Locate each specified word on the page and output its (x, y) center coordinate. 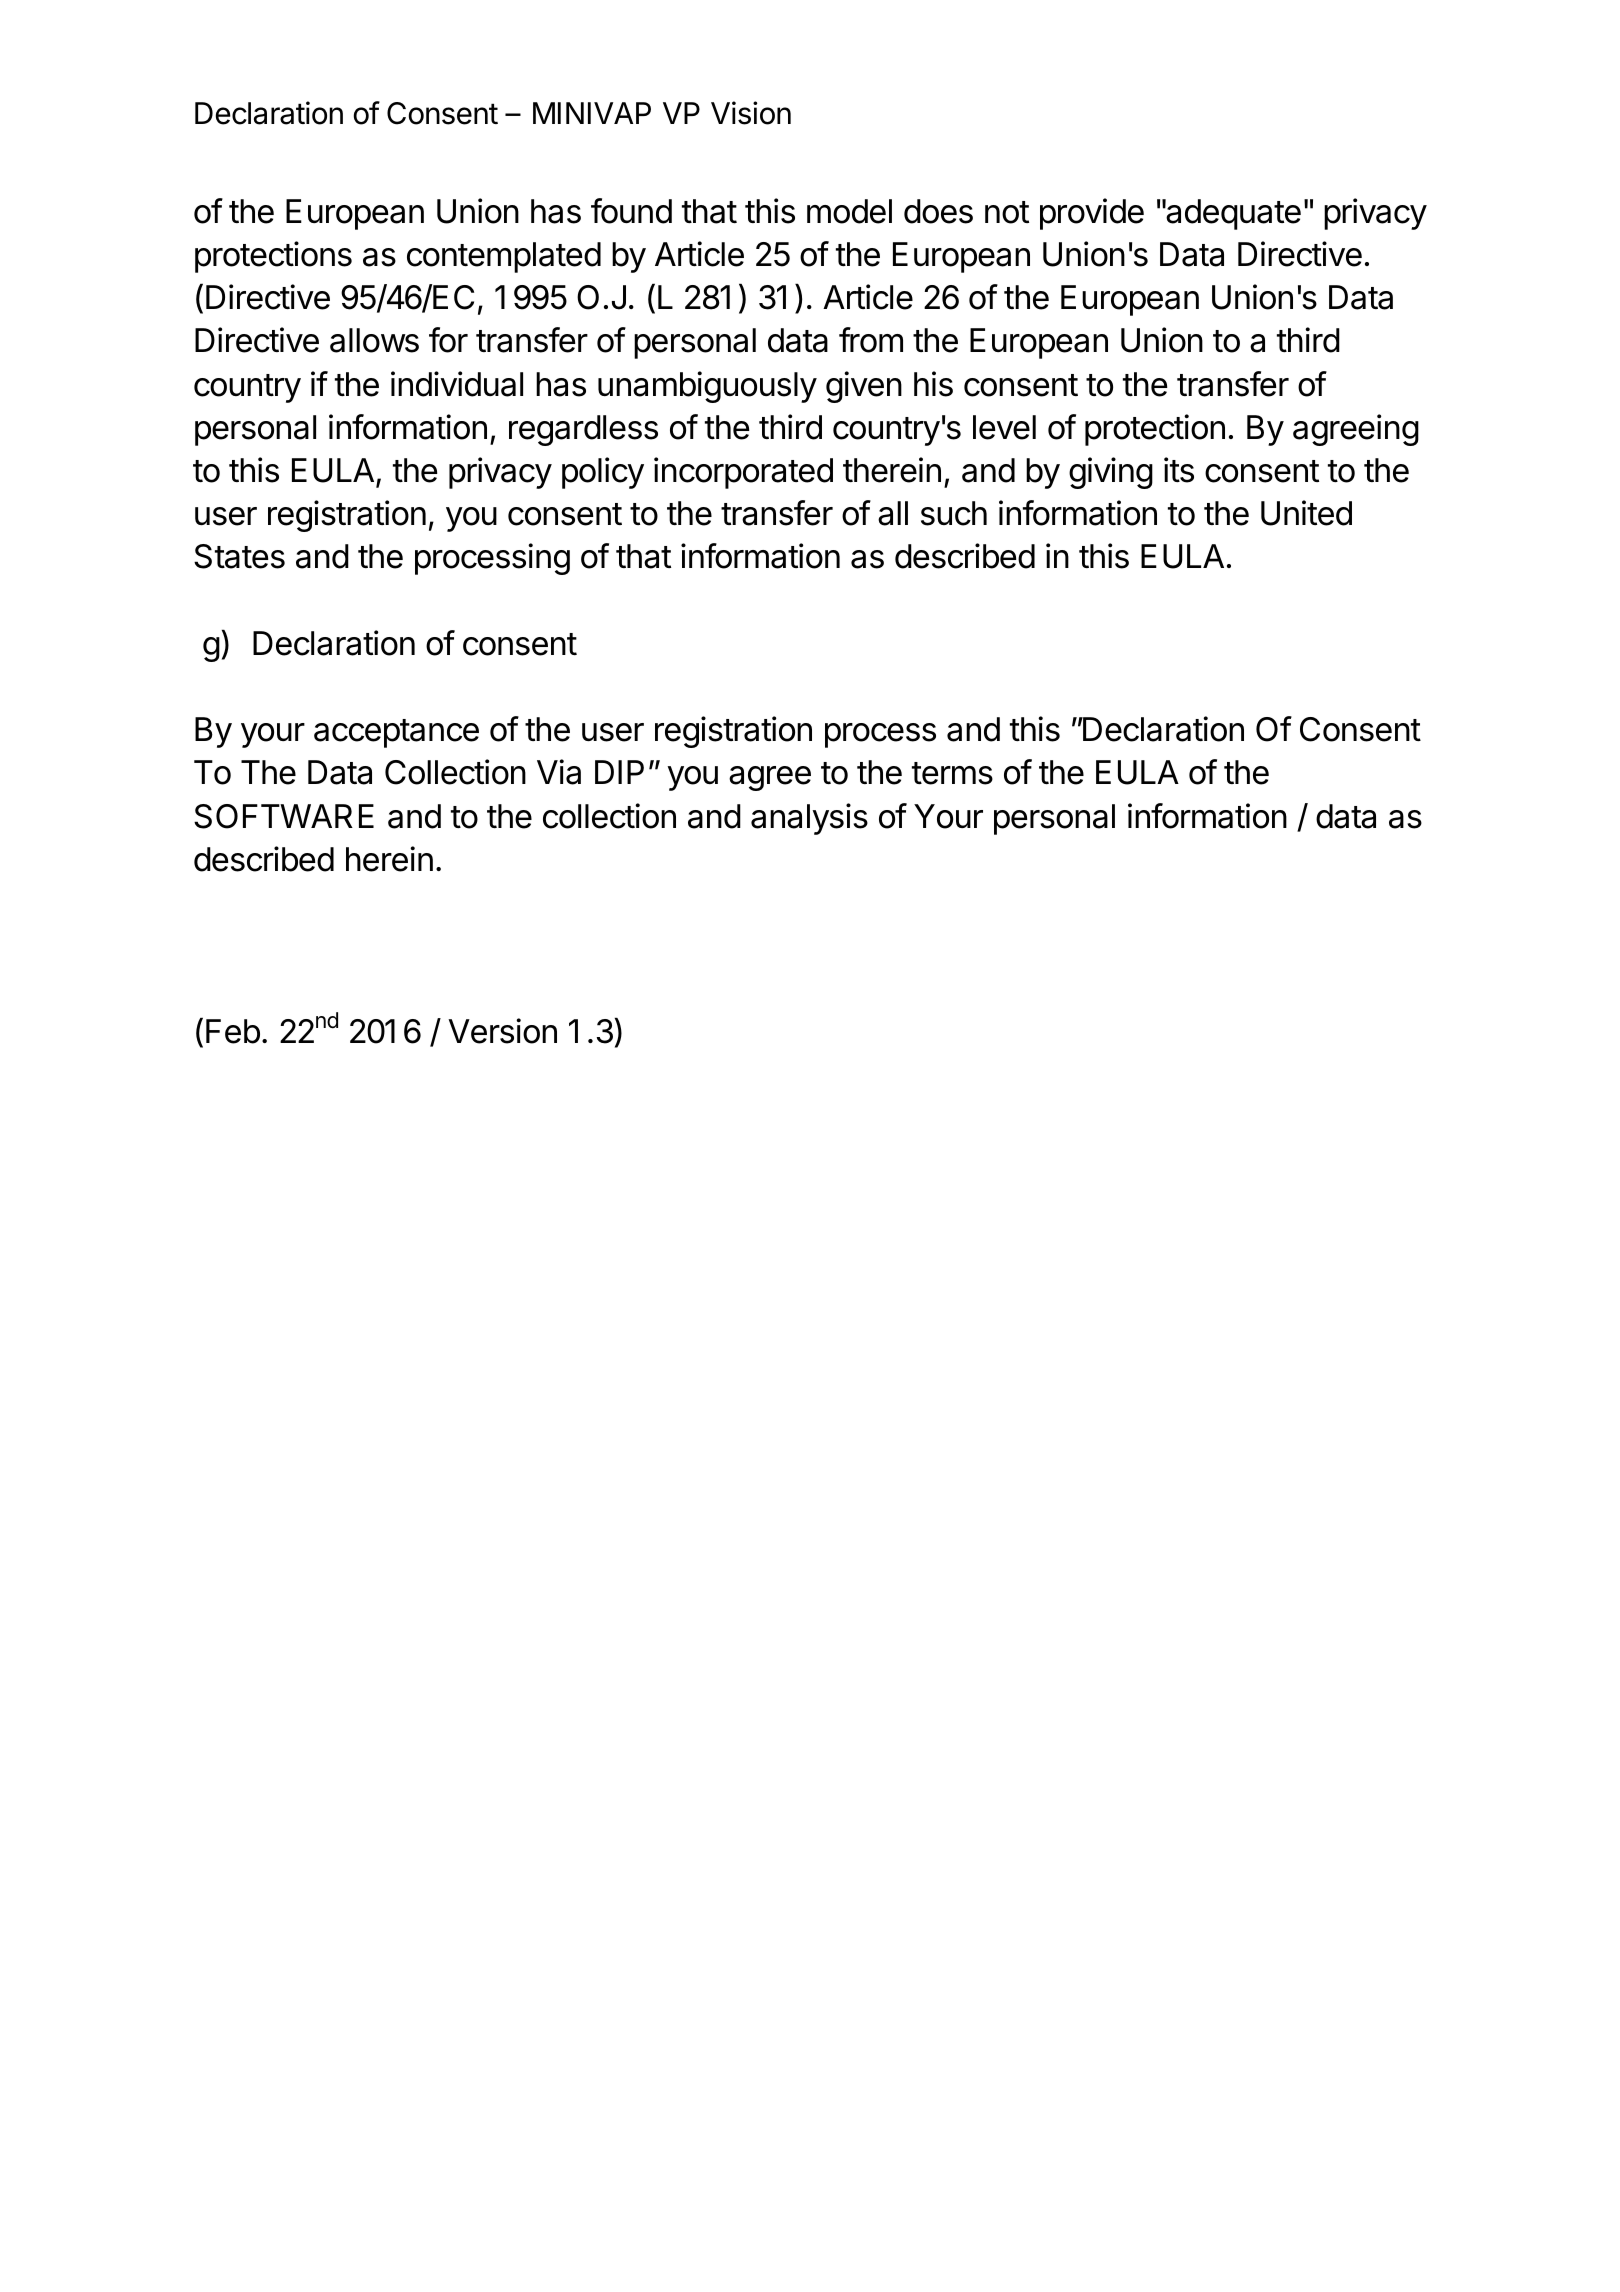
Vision (751, 113)
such (954, 513)
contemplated (504, 257)
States (239, 556)
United (1306, 513)
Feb (233, 1031)
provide (1092, 214)
